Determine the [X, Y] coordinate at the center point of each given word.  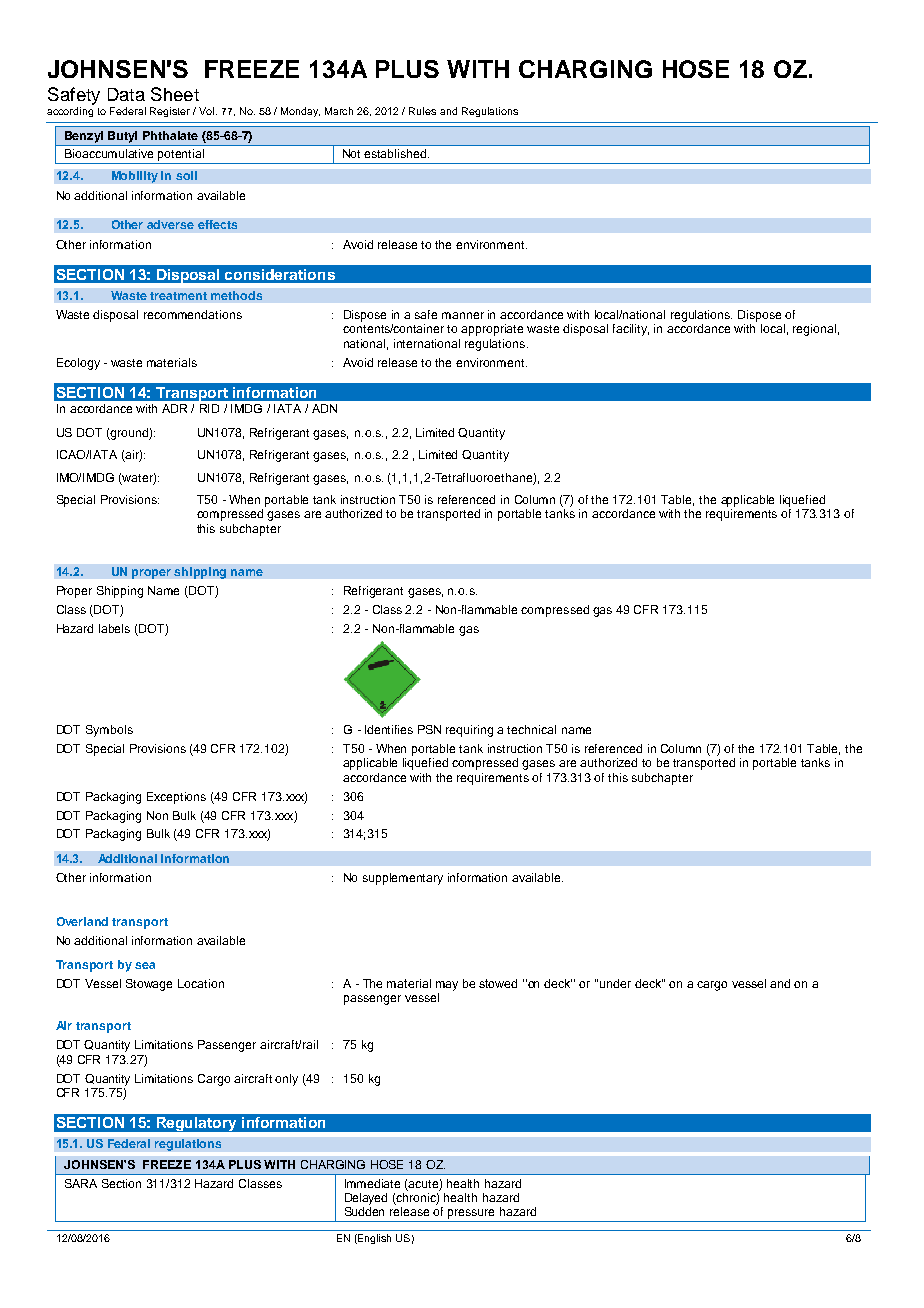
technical [531, 729]
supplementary [403, 879]
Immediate [372, 1183]
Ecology [78, 364]
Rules [422, 111]
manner [463, 315]
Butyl [122, 137]
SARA [81, 1183]
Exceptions [176, 798]
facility [631, 330]
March [339, 111]
